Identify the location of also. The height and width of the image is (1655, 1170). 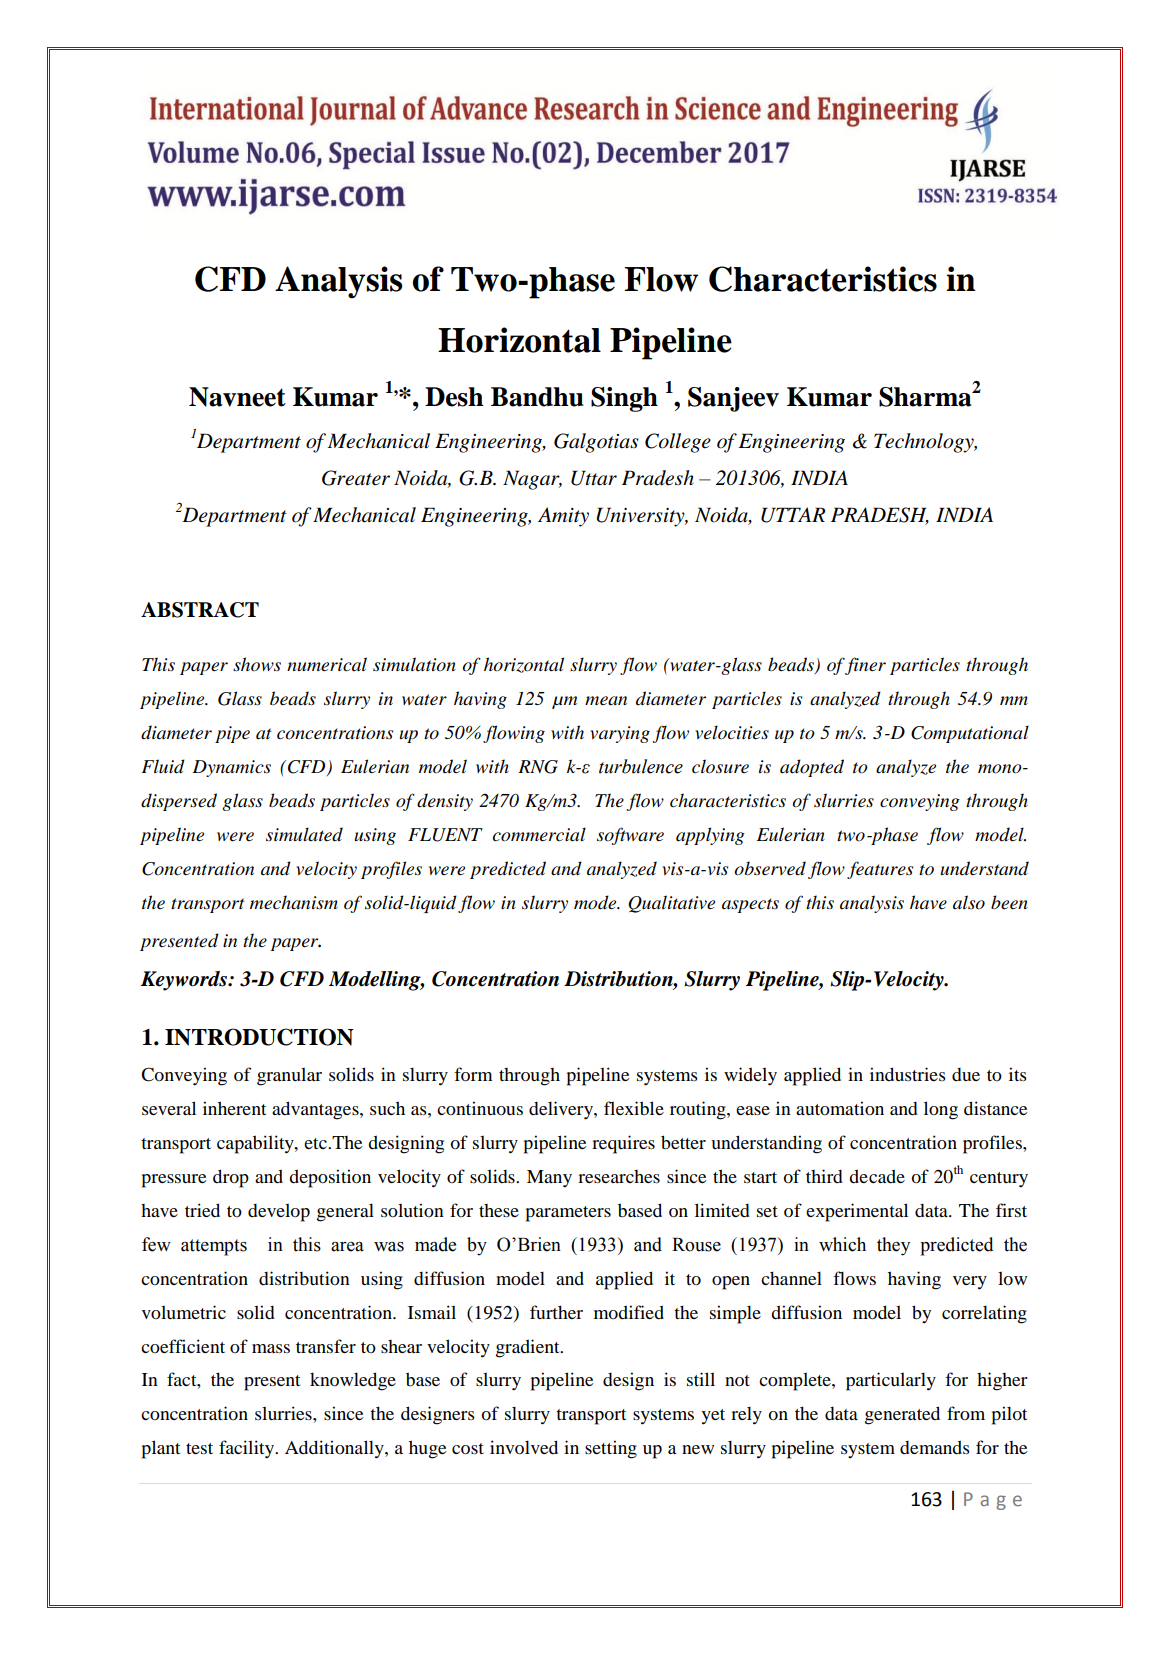
(969, 902).
